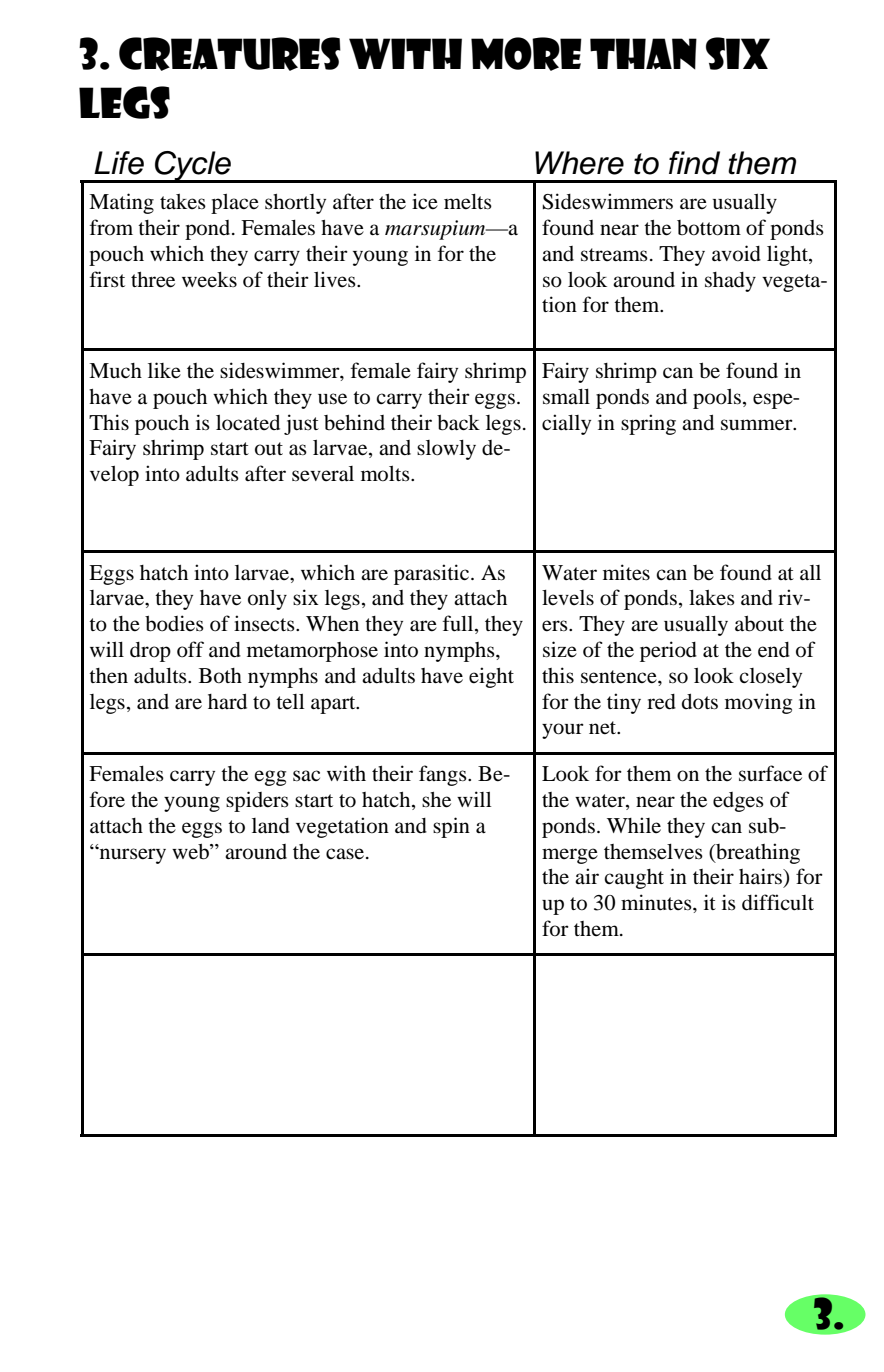  I want to click on hard, so click(227, 701).
